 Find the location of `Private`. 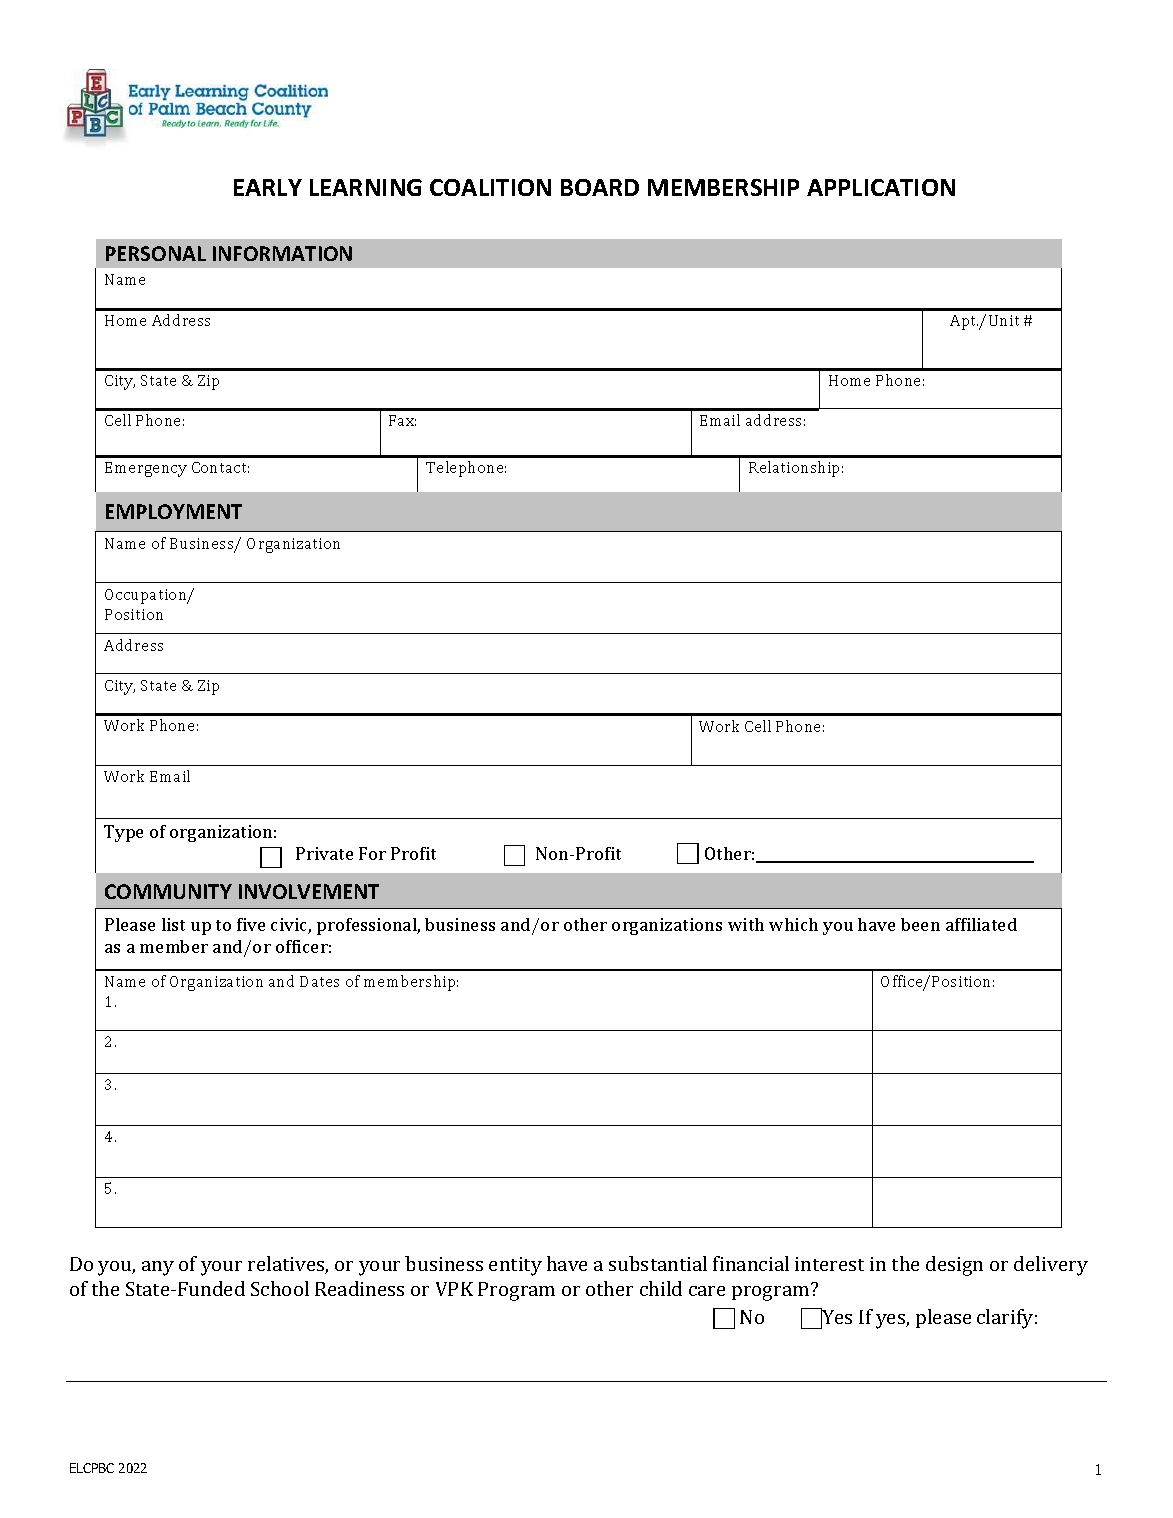

Private is located at coordinates (324, 853).
